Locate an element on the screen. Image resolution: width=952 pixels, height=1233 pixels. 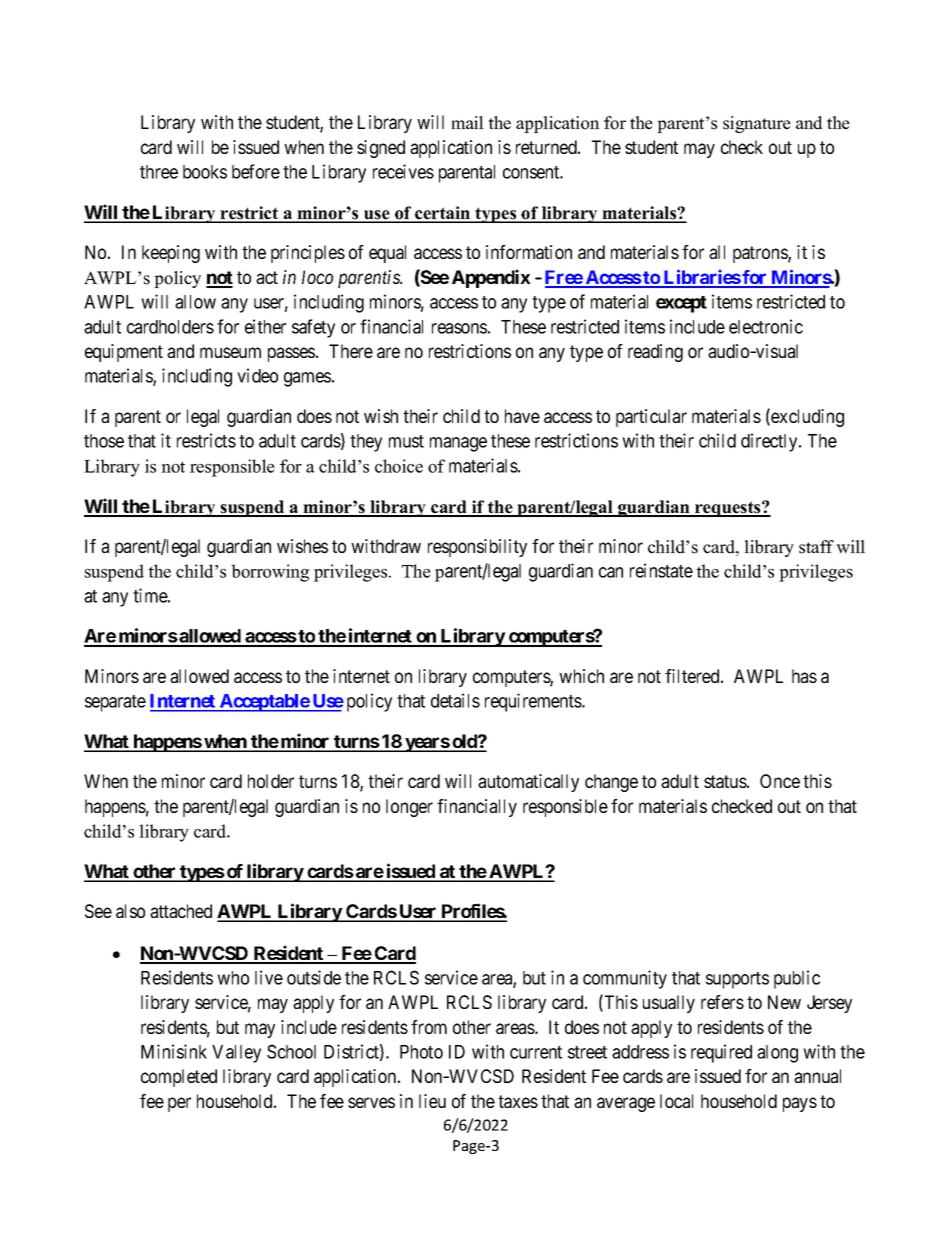
required is located at coordinates (721, 1053).
